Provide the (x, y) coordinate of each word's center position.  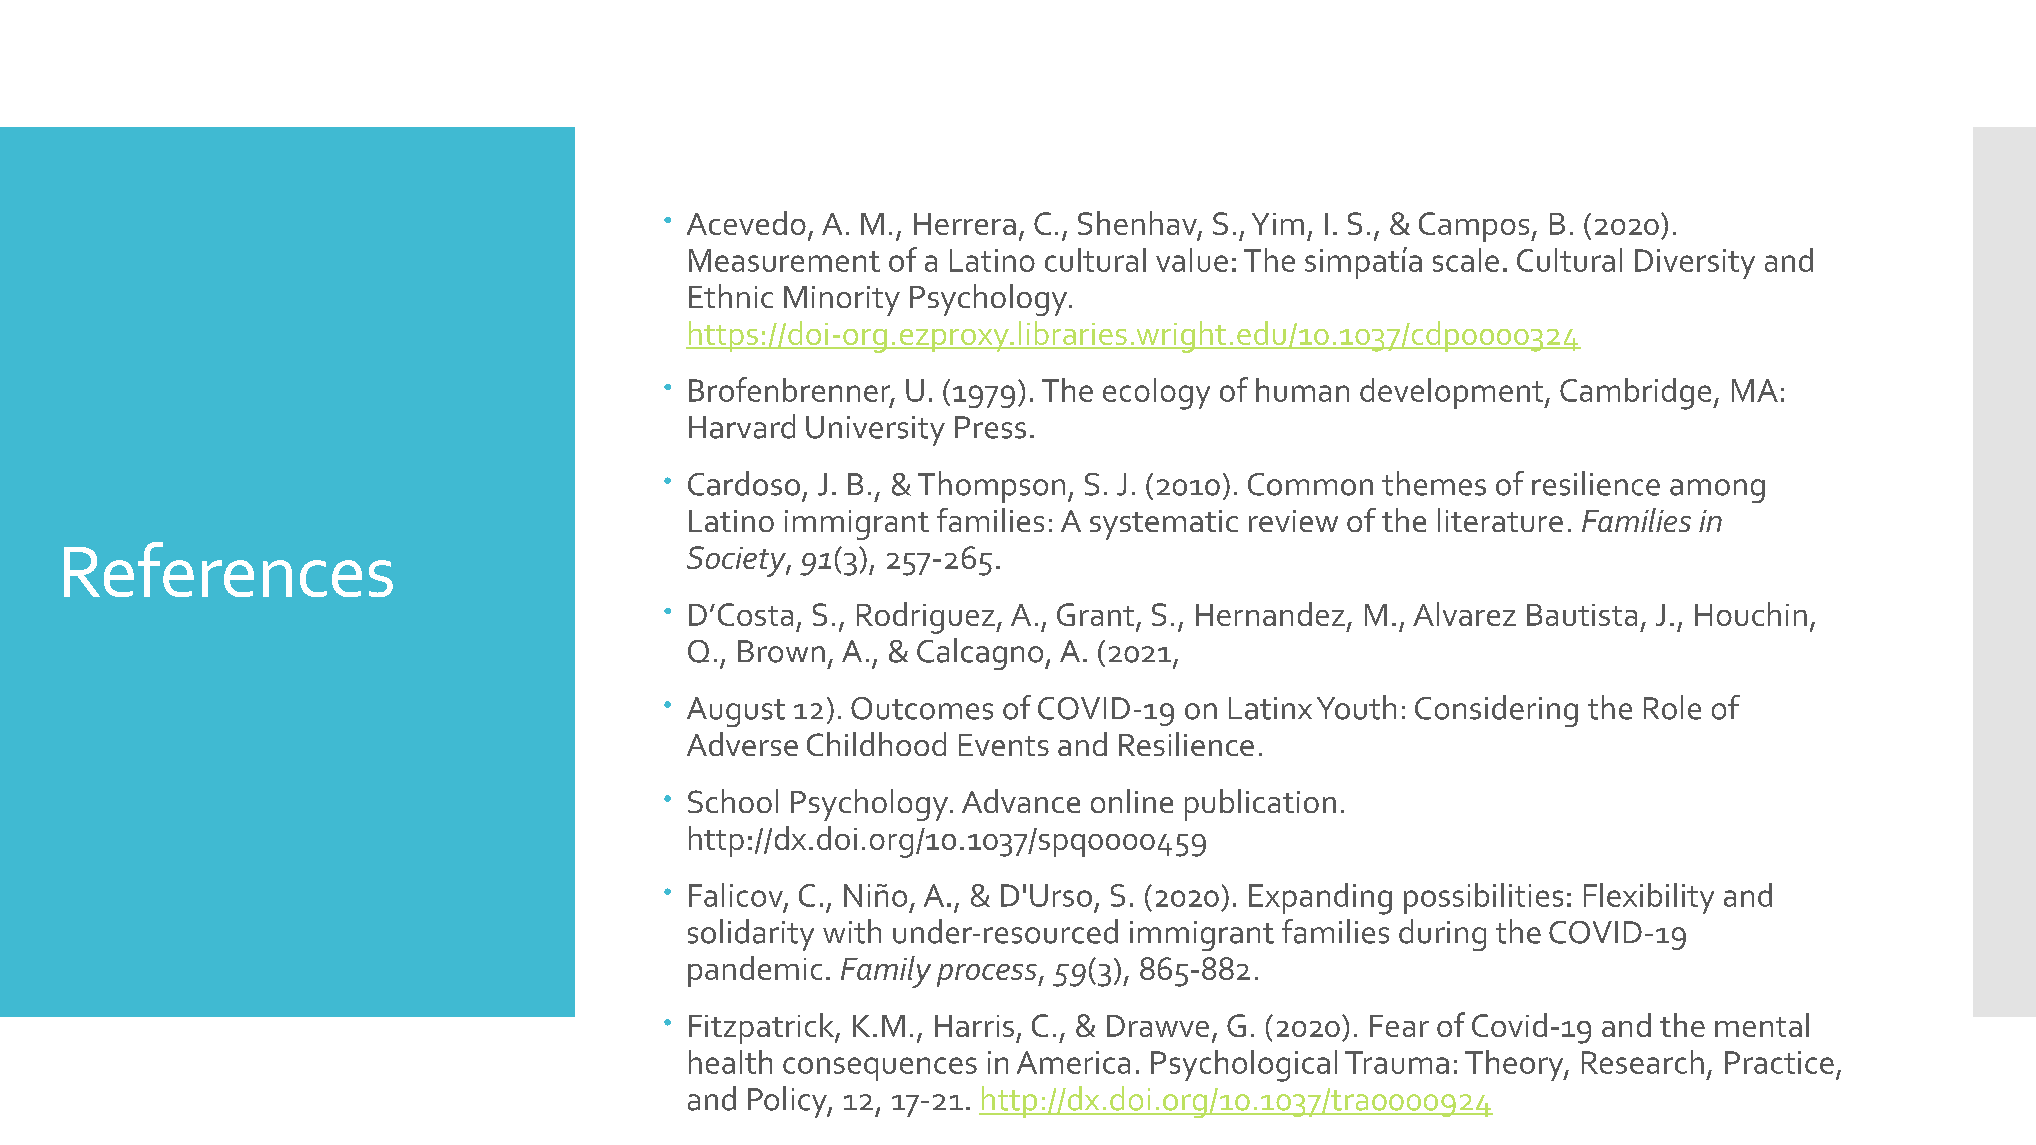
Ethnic (731, 296)
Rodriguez (927, 618)
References (228, 569)
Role (1672, 707)
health (730, 1062)
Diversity (1695, 264)
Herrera (965, 224)
